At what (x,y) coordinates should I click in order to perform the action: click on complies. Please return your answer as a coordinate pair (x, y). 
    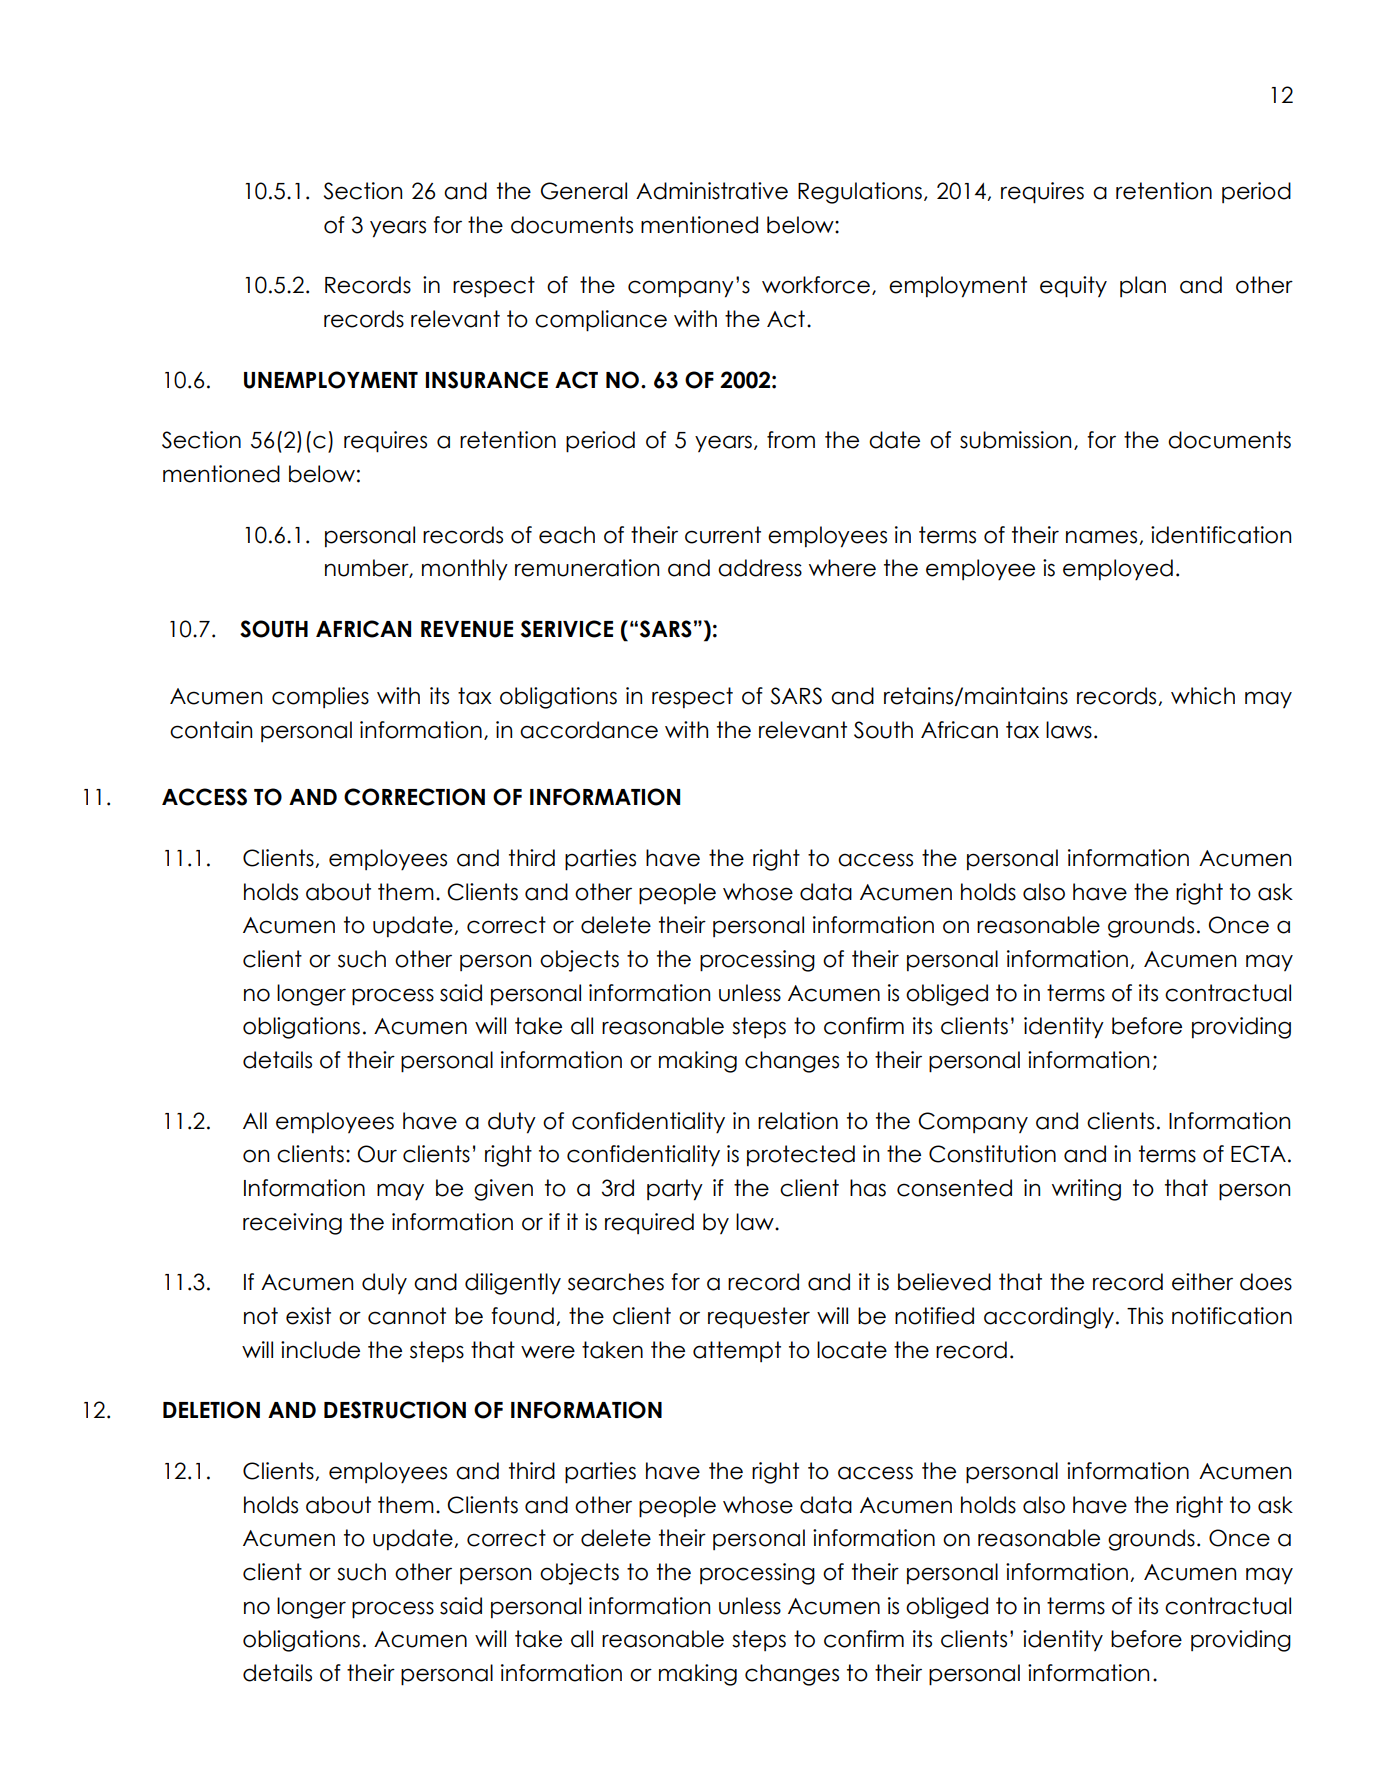
    Looking at the image, I should click on (320, 697).
